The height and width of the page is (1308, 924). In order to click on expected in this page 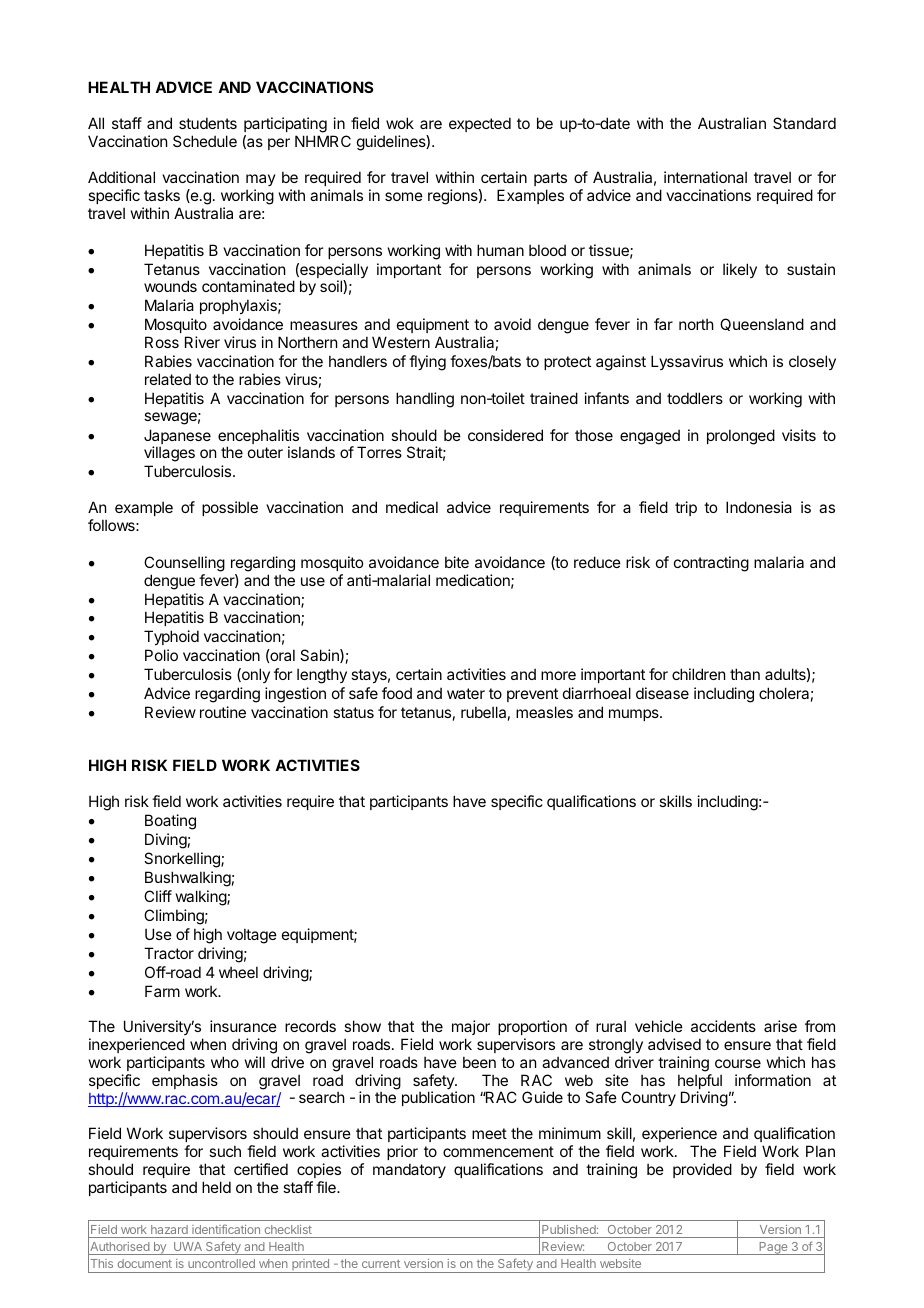, I will do `click(480, 124)`.
